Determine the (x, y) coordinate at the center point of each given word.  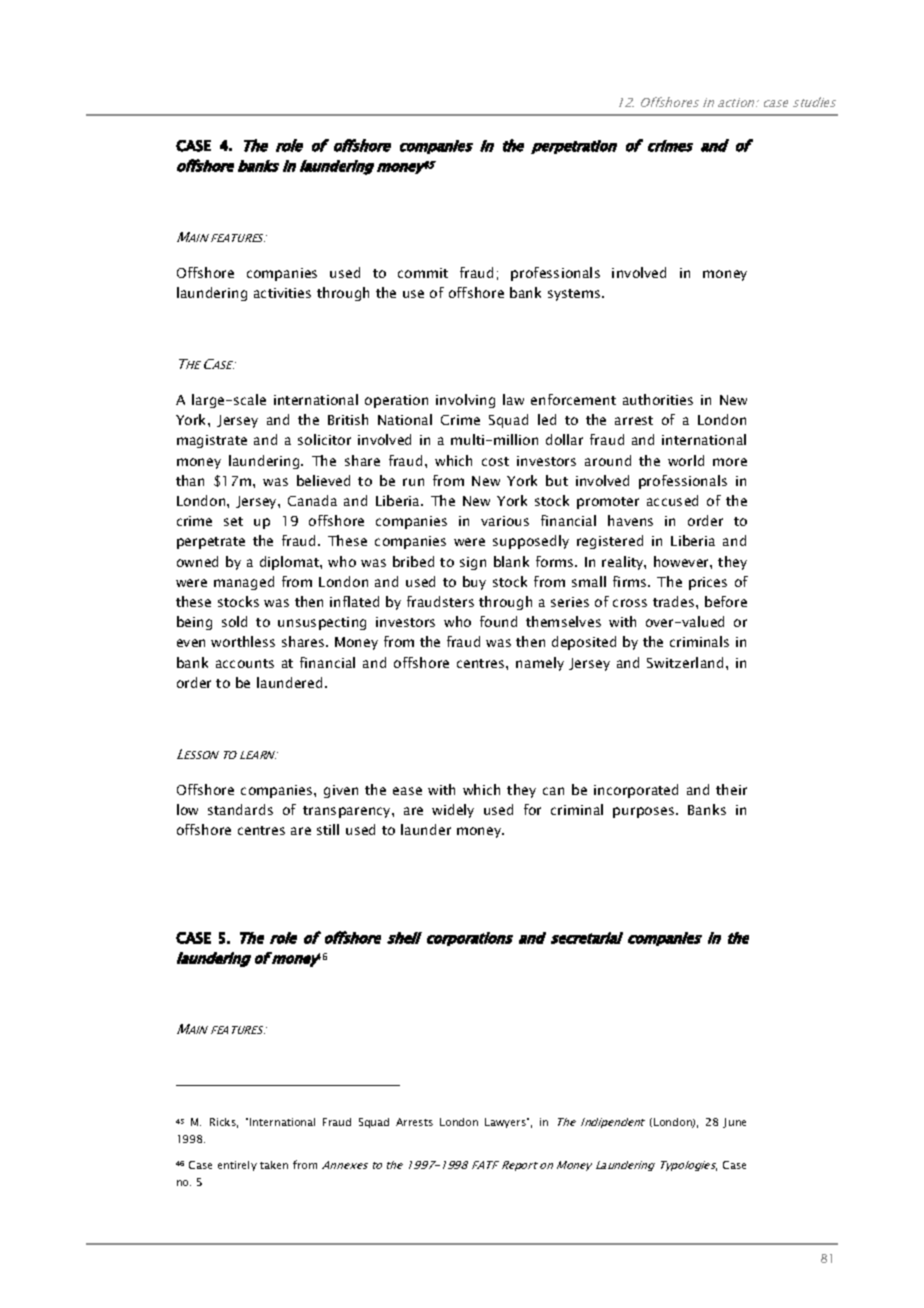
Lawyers (506, 1123)
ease (407, 791)
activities (282, 293)
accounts (245, 663)
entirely (237, 1166)
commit (423, 273)
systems (575, 295)
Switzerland (685, 662)
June (734, 1123)
